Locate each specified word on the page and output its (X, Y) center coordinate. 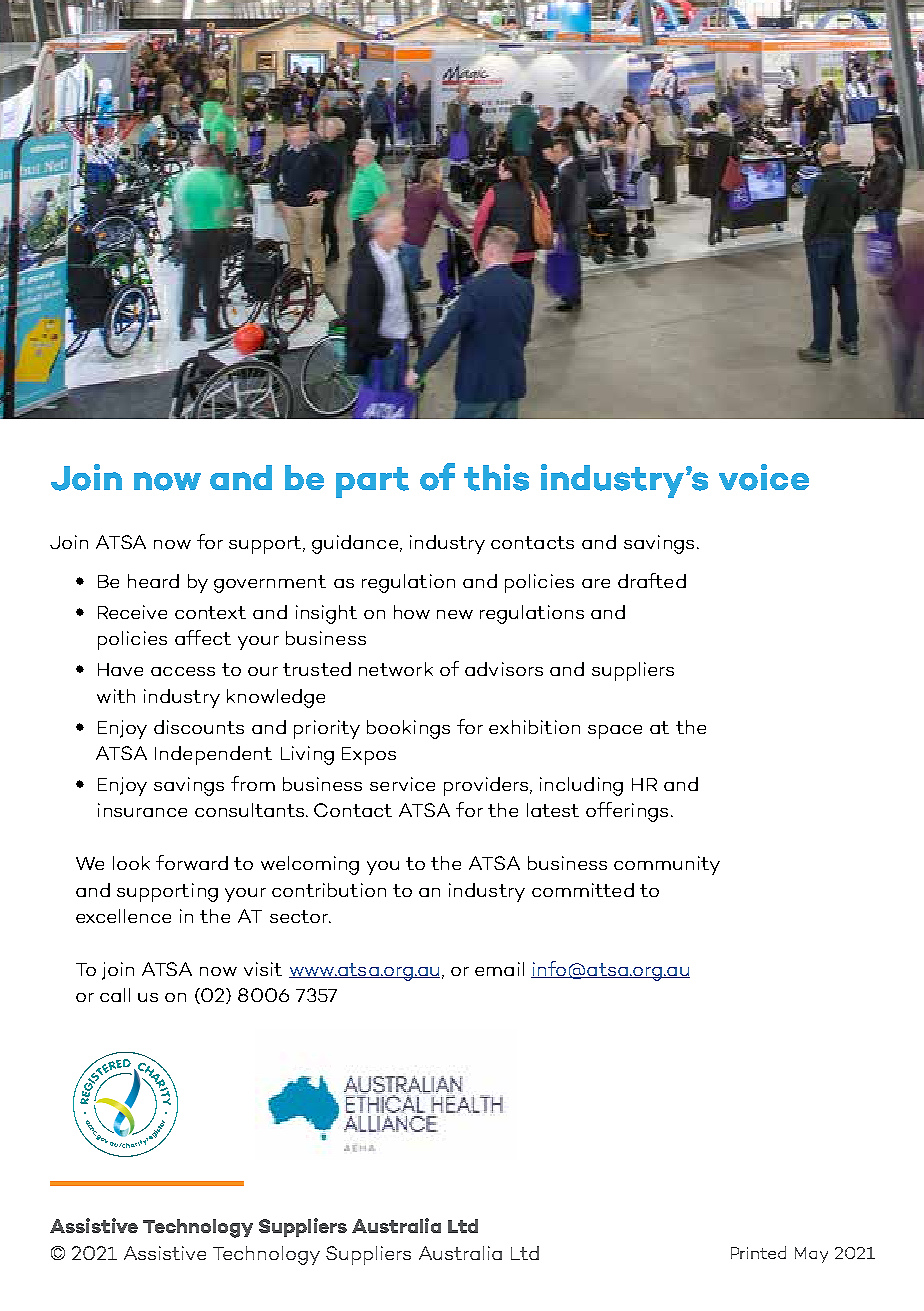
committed (583, 890)
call (115, 995)
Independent (213, 755)
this (496, 477)
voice (764, 477)
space (615, 732)
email (499, 969)
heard (153, 581)
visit (263, 969)
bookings (408, 729)
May (811, 1255)
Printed (758, 1252)
